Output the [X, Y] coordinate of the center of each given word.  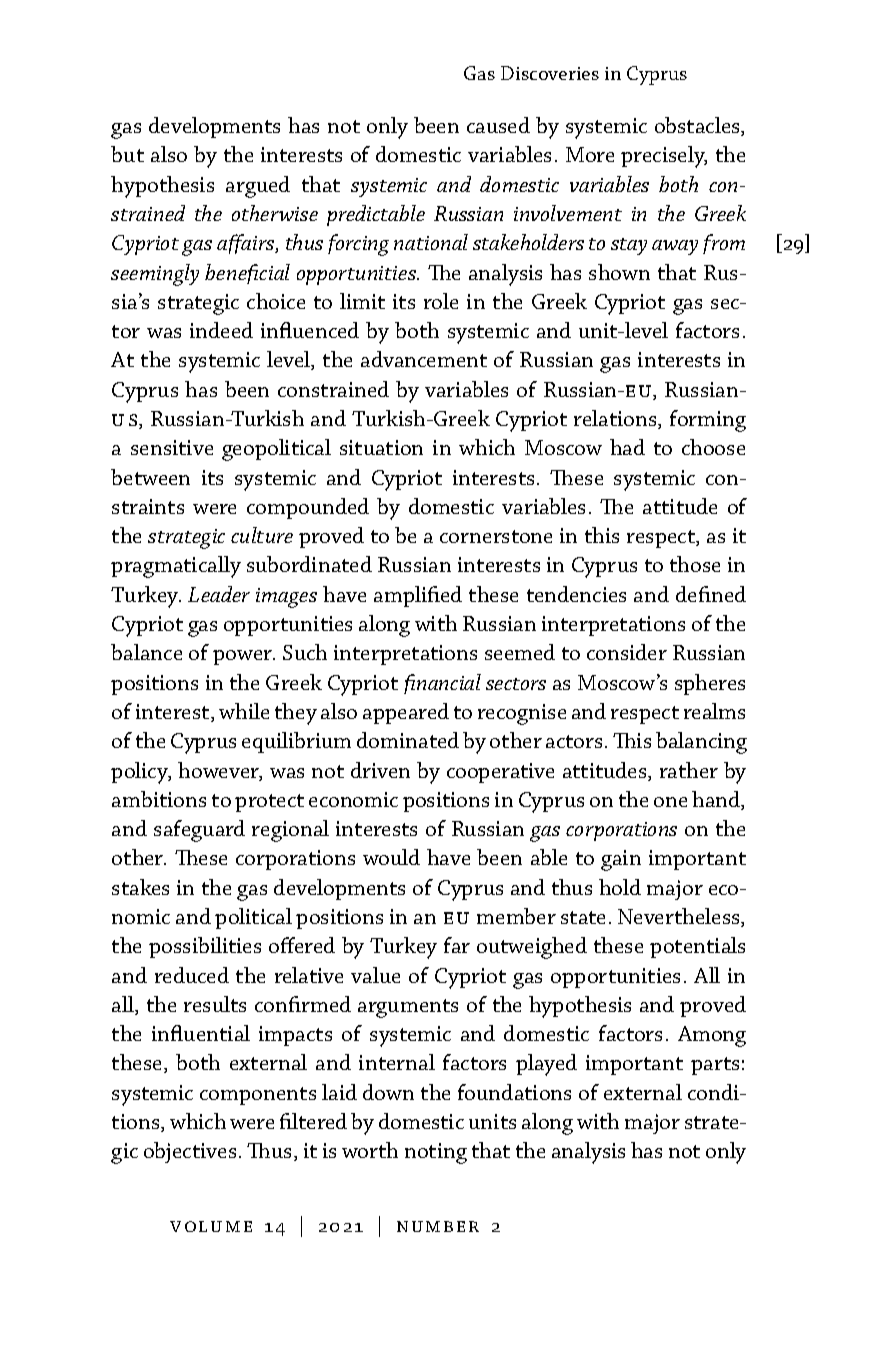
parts [715, 1066]
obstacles [698, 126]
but [127, 154]
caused [498, 125]
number [438, 1226]
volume [211, 1226]
